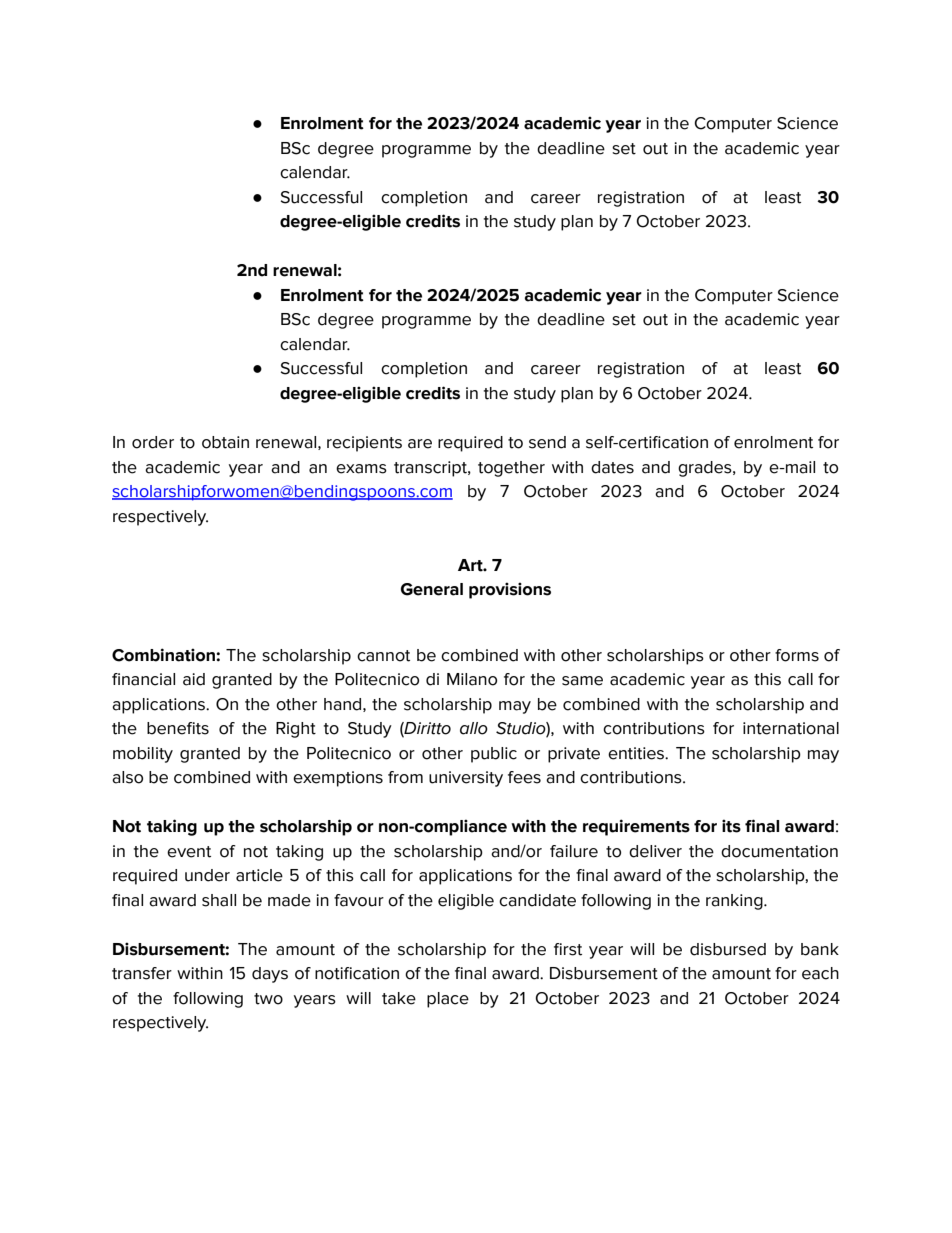 The height and width of the screenshot is (1233, 952). I want to click on allo, so click(474, 728).
